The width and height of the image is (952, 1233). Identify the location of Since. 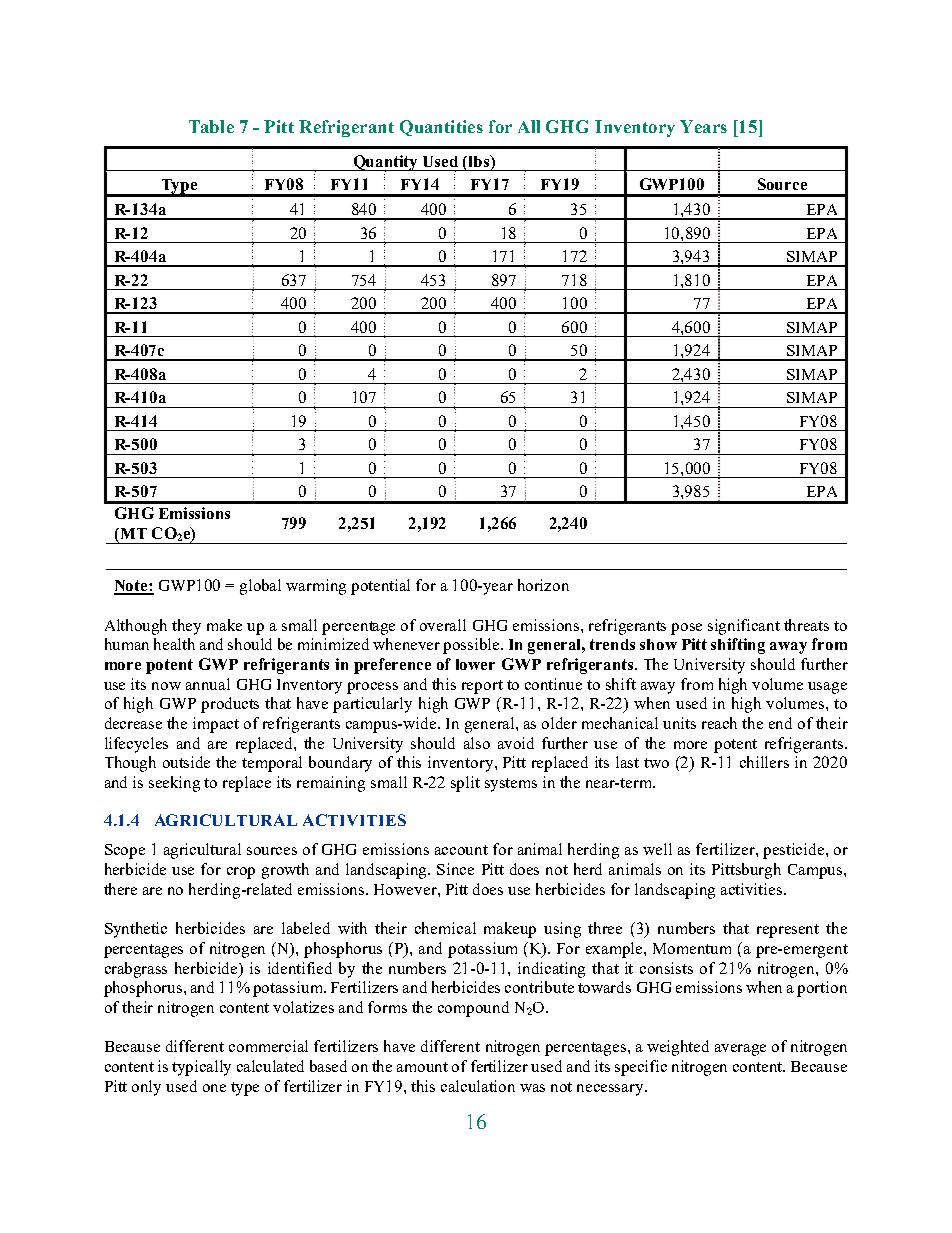
(455, 869).
